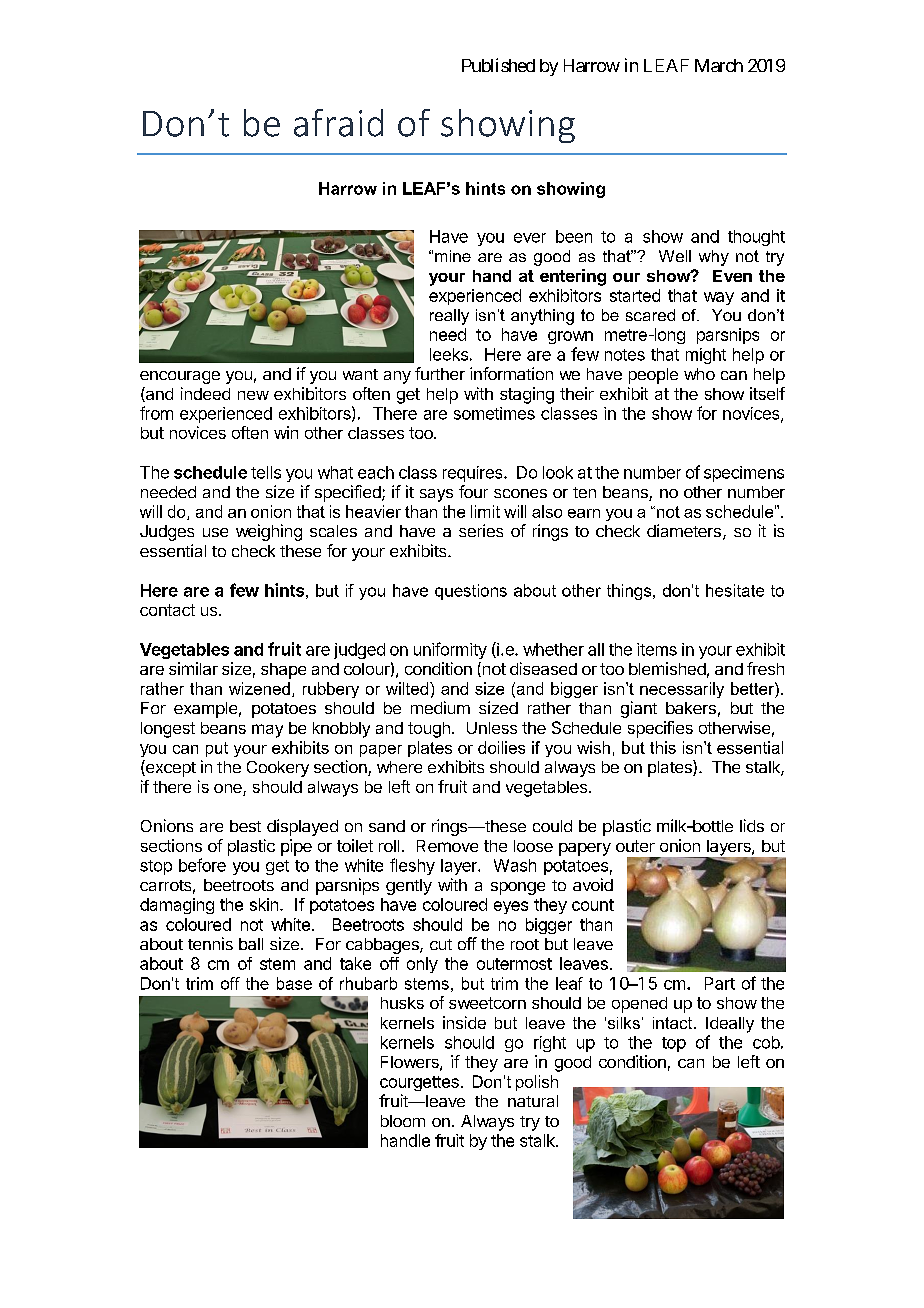  Describe the element at coordinates (180, 377) in the screenshot. I see `encourage` at that location.
